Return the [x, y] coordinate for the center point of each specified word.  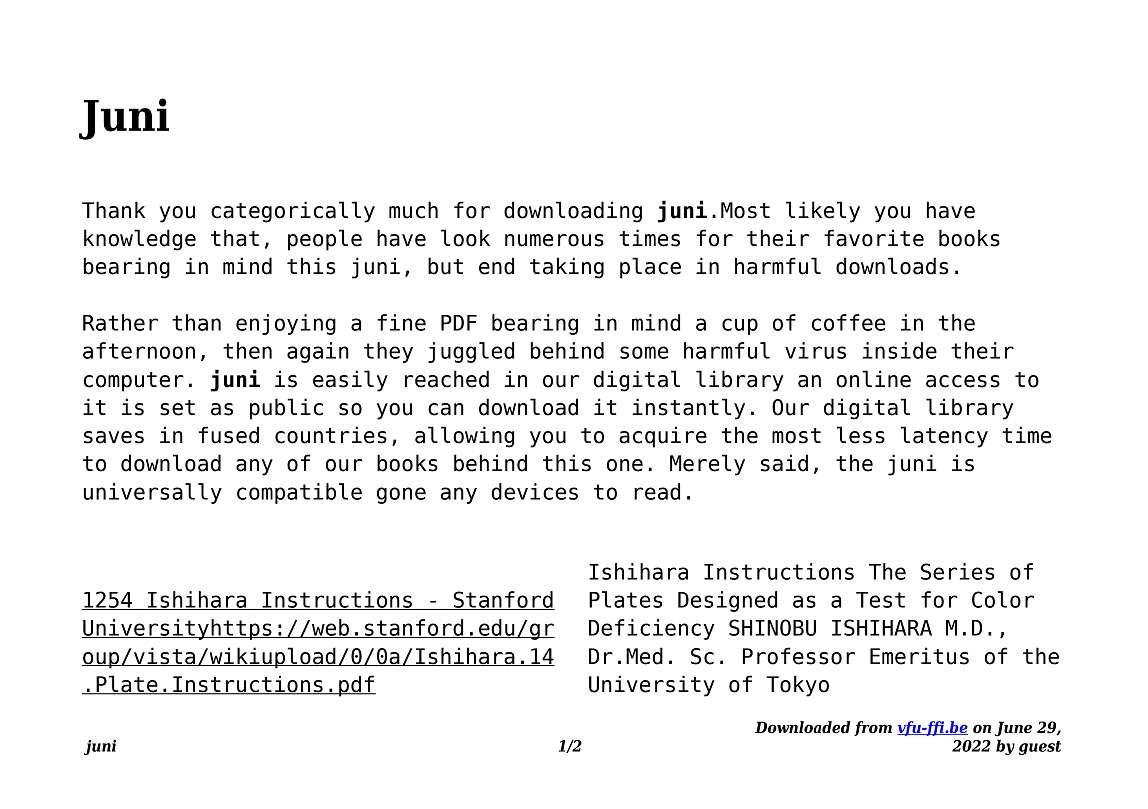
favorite [874, 238]
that [235, 238]
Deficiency [652, 629]
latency [944, 437]
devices [534, 491]
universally [153, 493]
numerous [554, 240]
